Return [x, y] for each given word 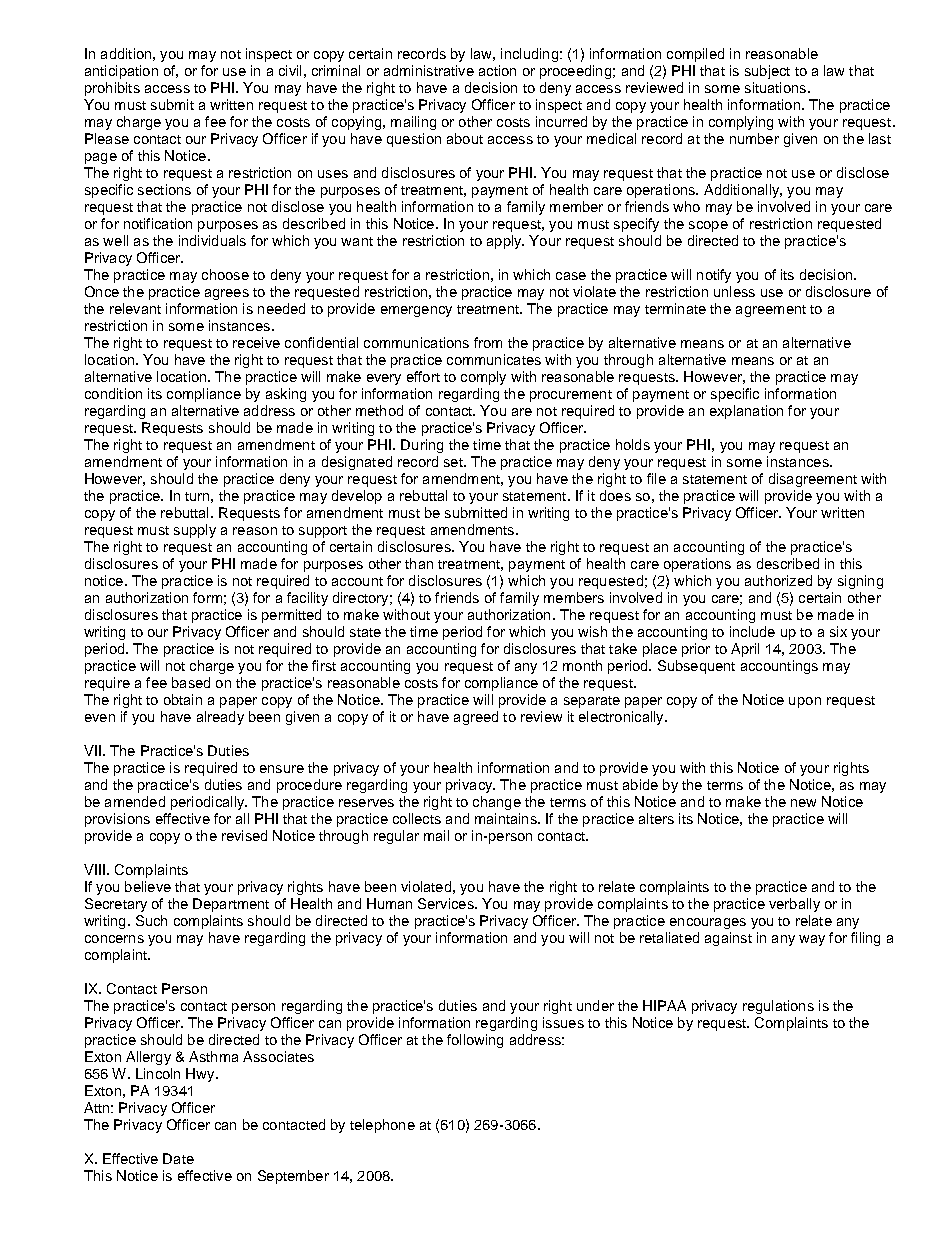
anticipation [121, 72]
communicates [494, 359]
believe [148, 886]
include [752, 631]
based [191, 682]
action [497, 70]
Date [178, 1158]
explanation [746, 412]
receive [256, 342]
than [419, 563]
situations [777, 87]
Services [447, 903]
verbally [794, 905]
